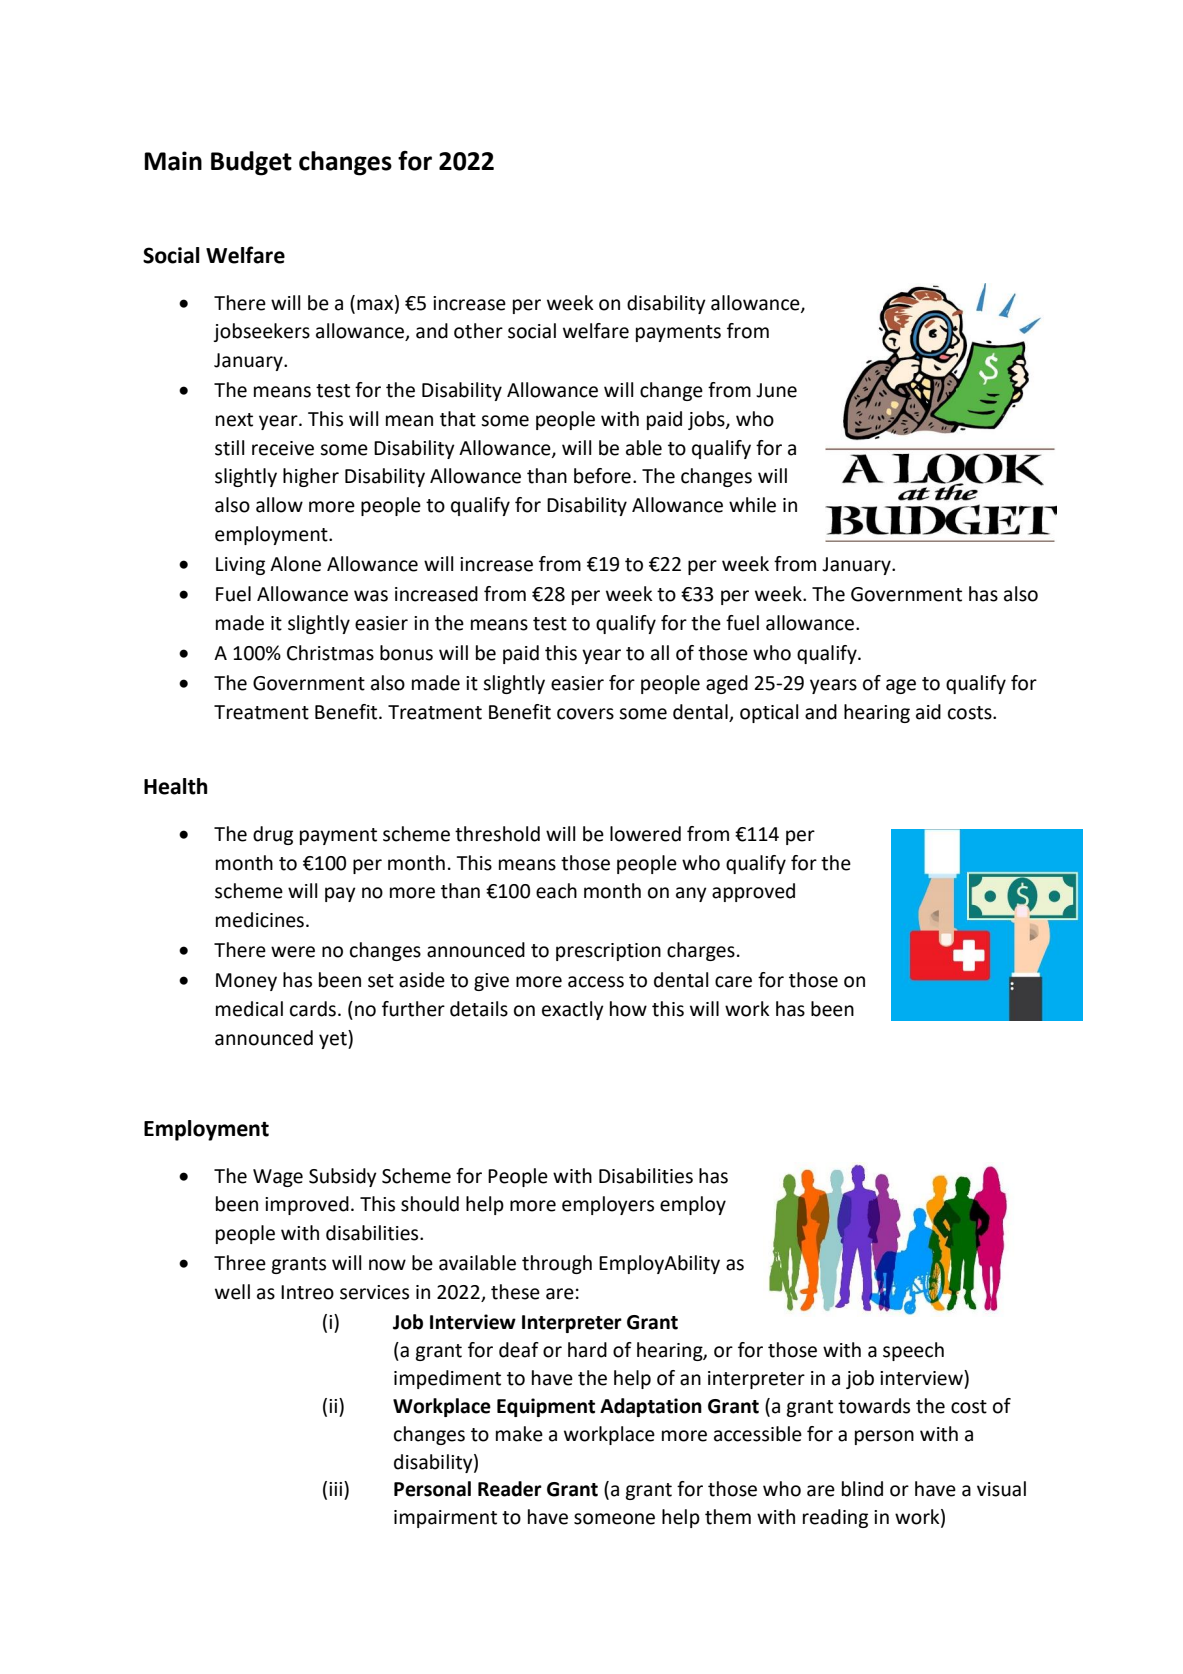 Image resolution: width=1183 pixels, height=1674 pixels. What do you see at coordinates (510, 1489) in the screenshot?
I see `Reader` at bounding box center [510, 1489].
